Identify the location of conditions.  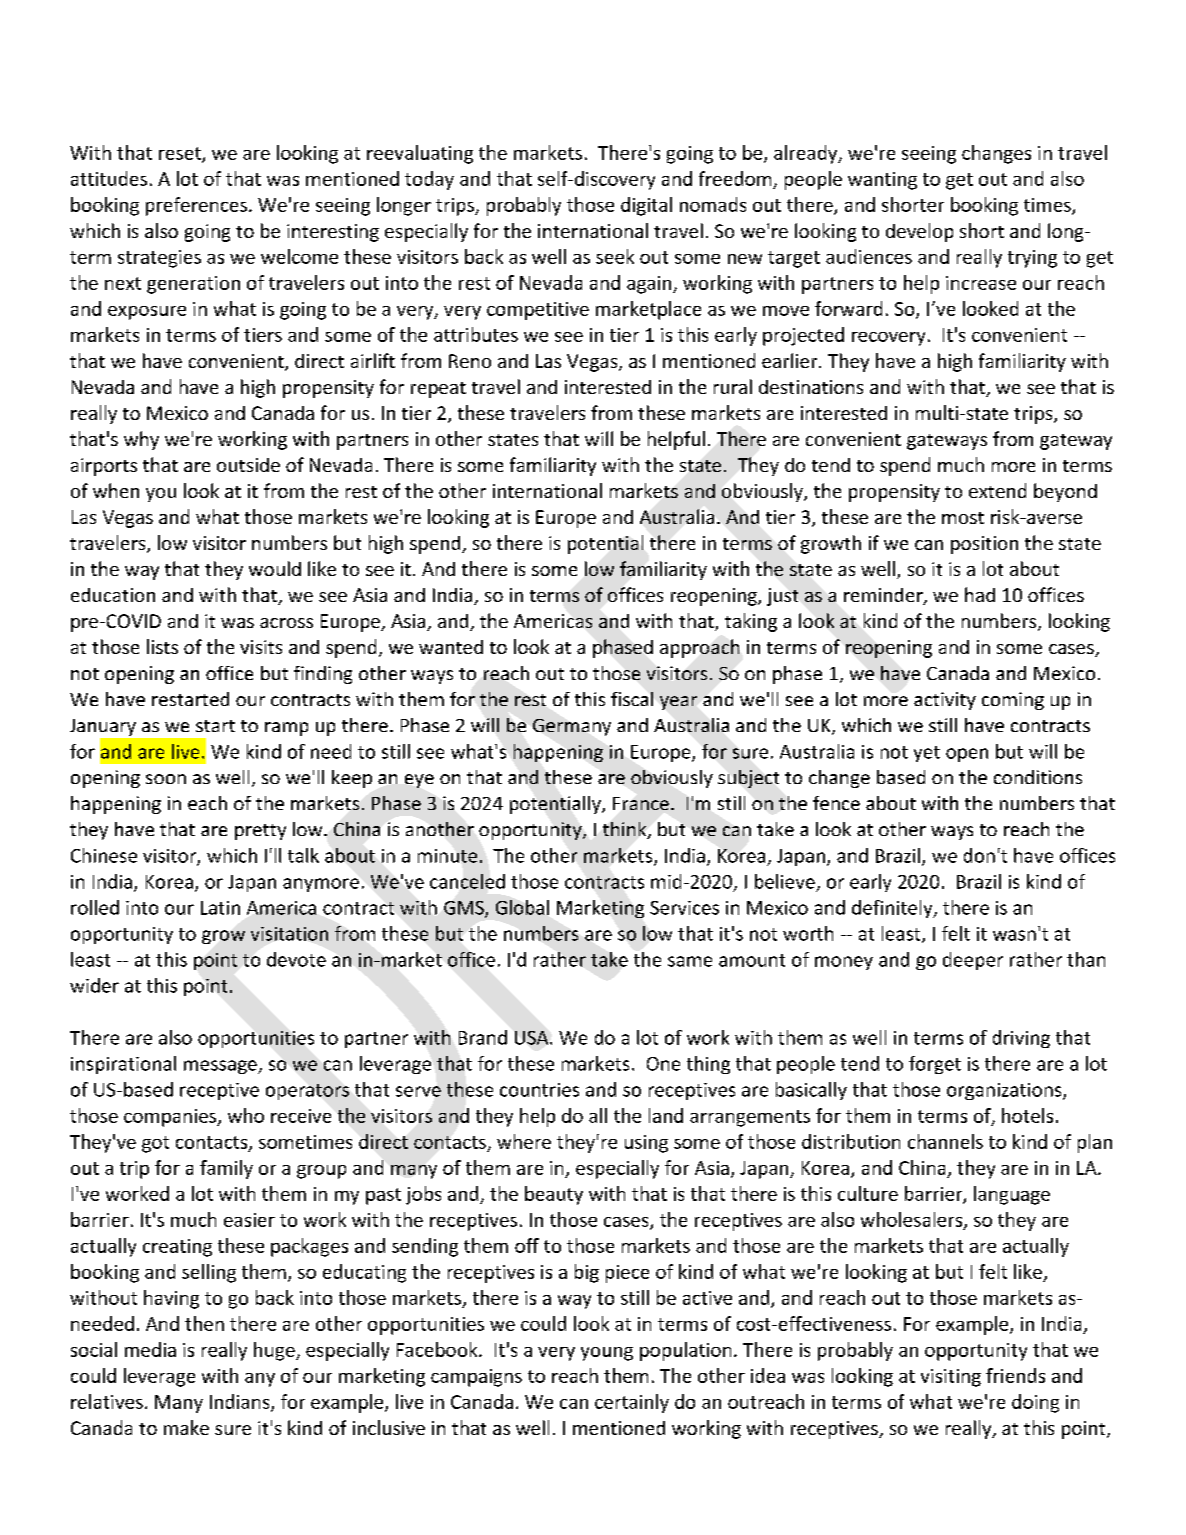
(1038, 777).
